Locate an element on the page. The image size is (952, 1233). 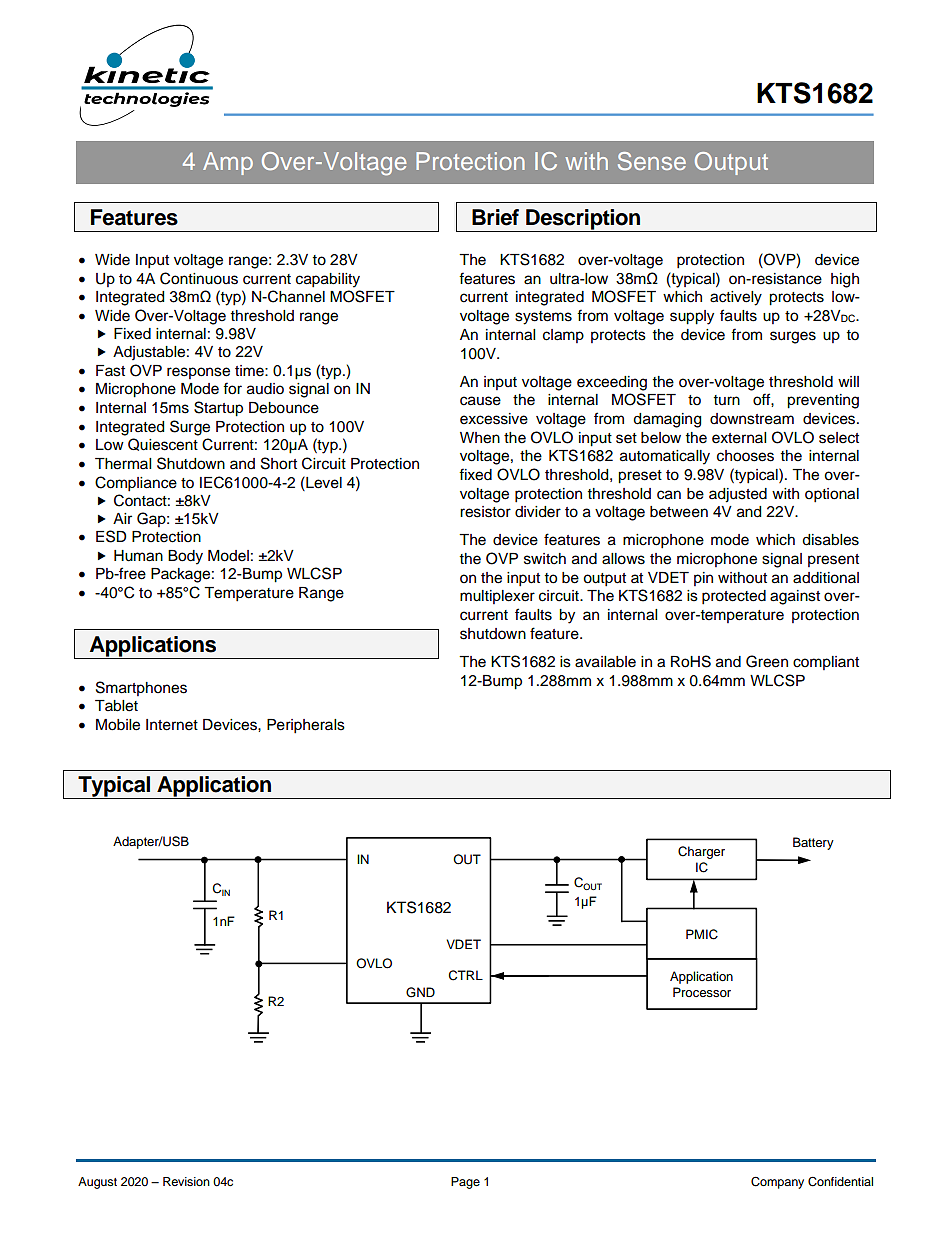
Sense is located at coordinates (652, 161).
